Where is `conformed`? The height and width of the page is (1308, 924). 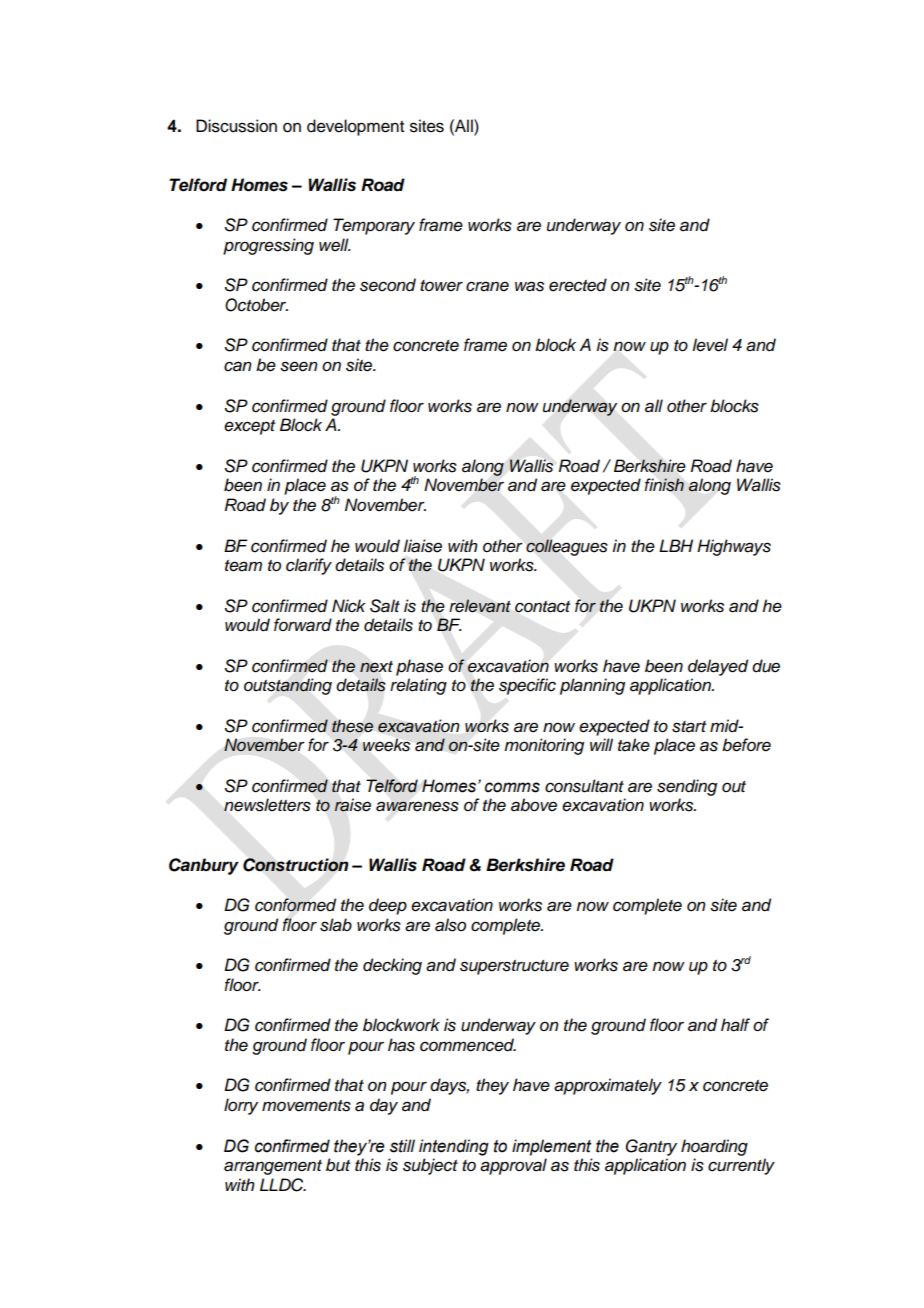 conformed is located at coordinates (295, 905).
